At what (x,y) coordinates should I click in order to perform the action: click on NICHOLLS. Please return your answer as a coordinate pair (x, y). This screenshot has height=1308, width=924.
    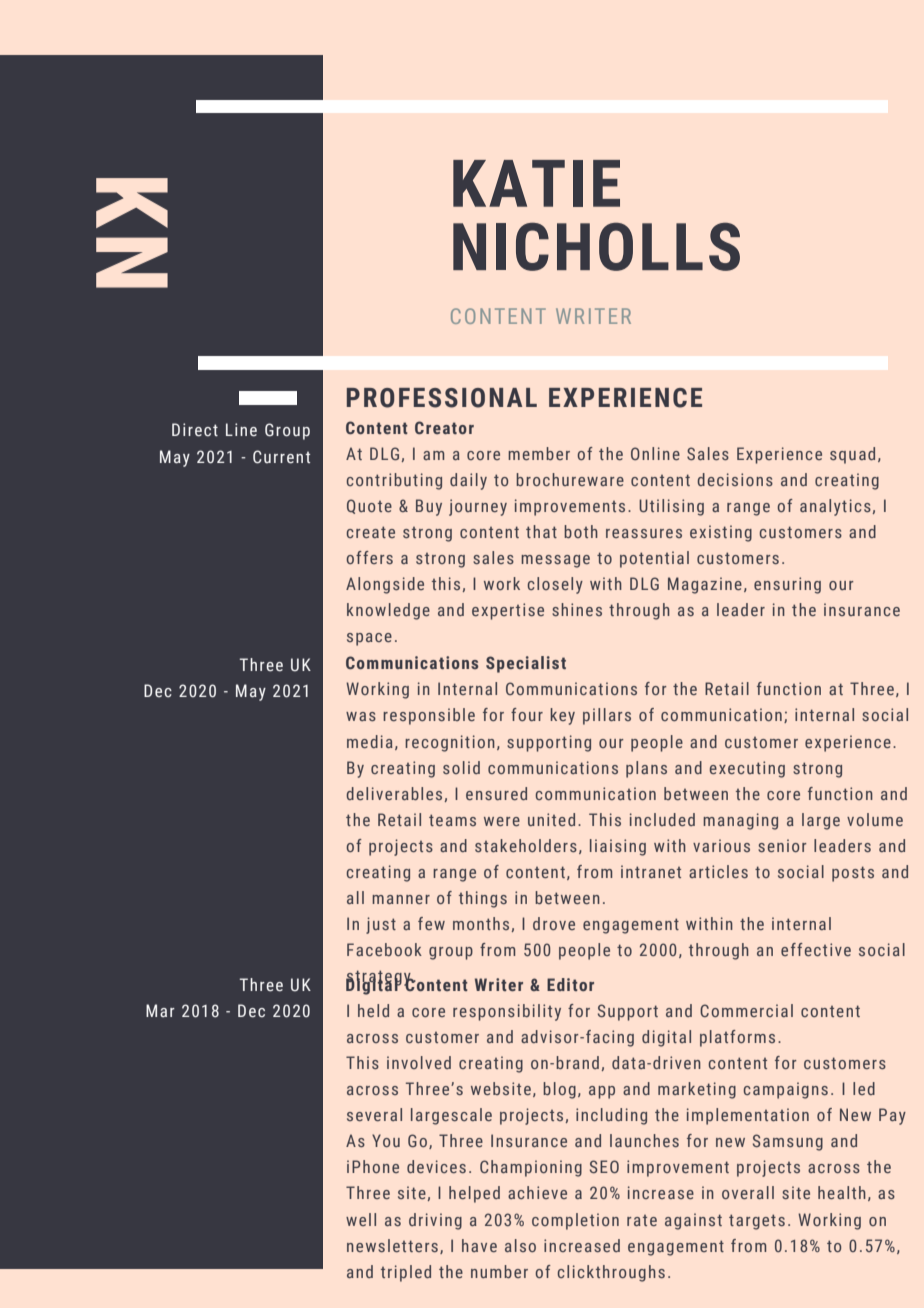
    Looking at the image, I should click on (596, 246).
